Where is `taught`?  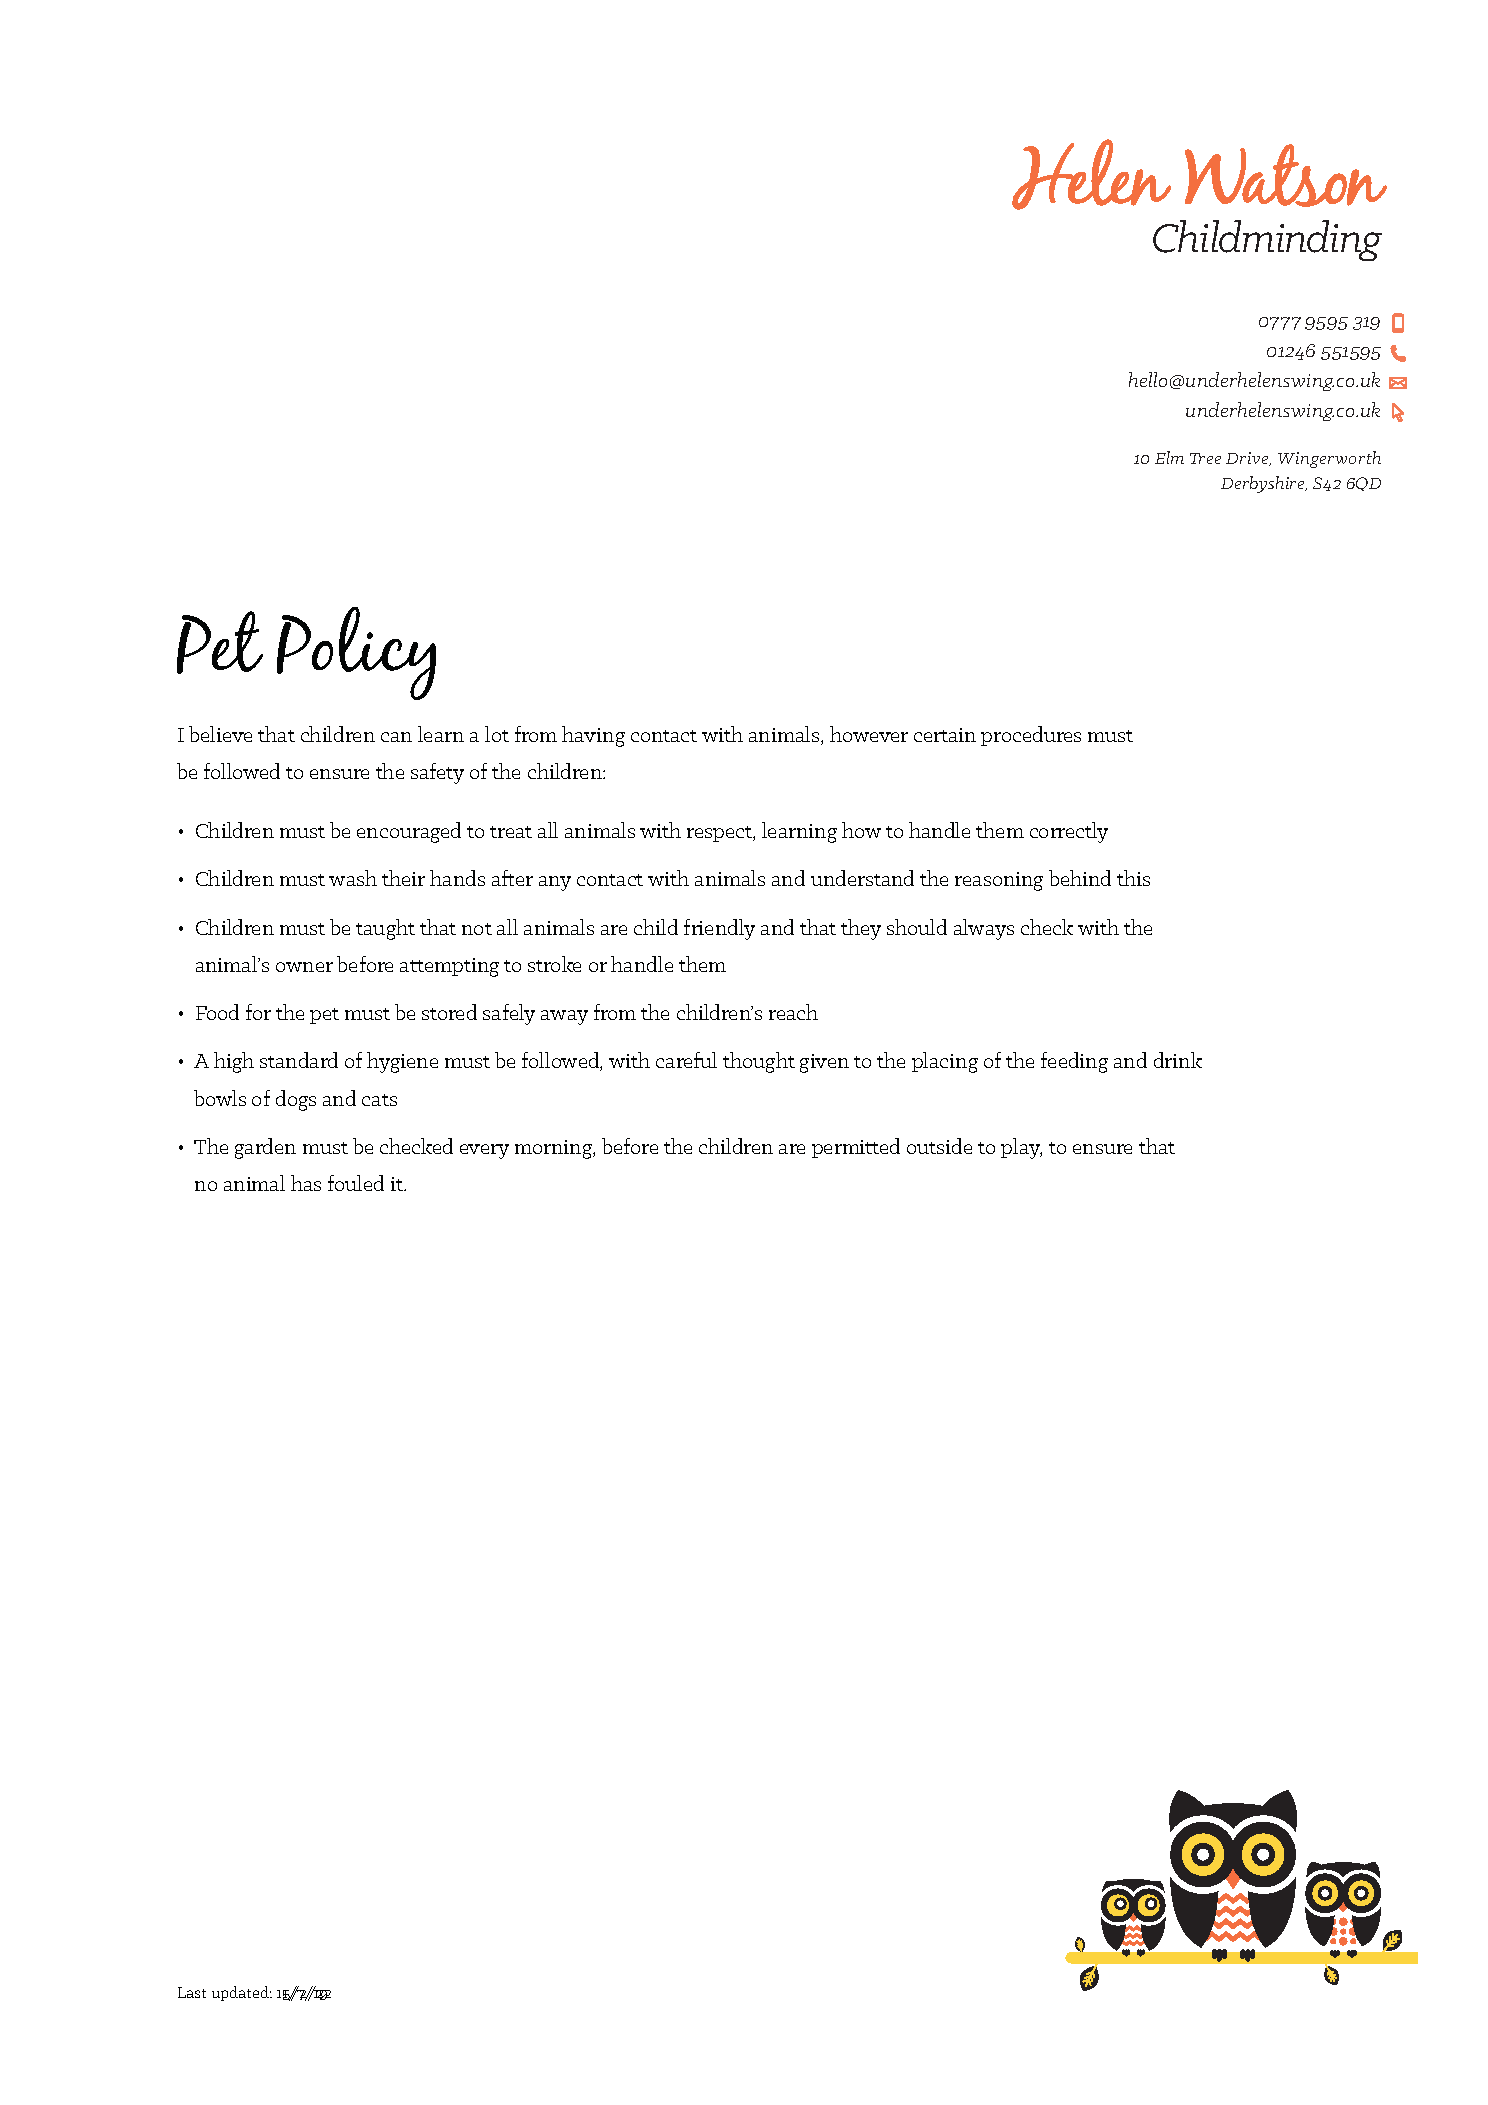 taught is located at coordinates (385, 929).
